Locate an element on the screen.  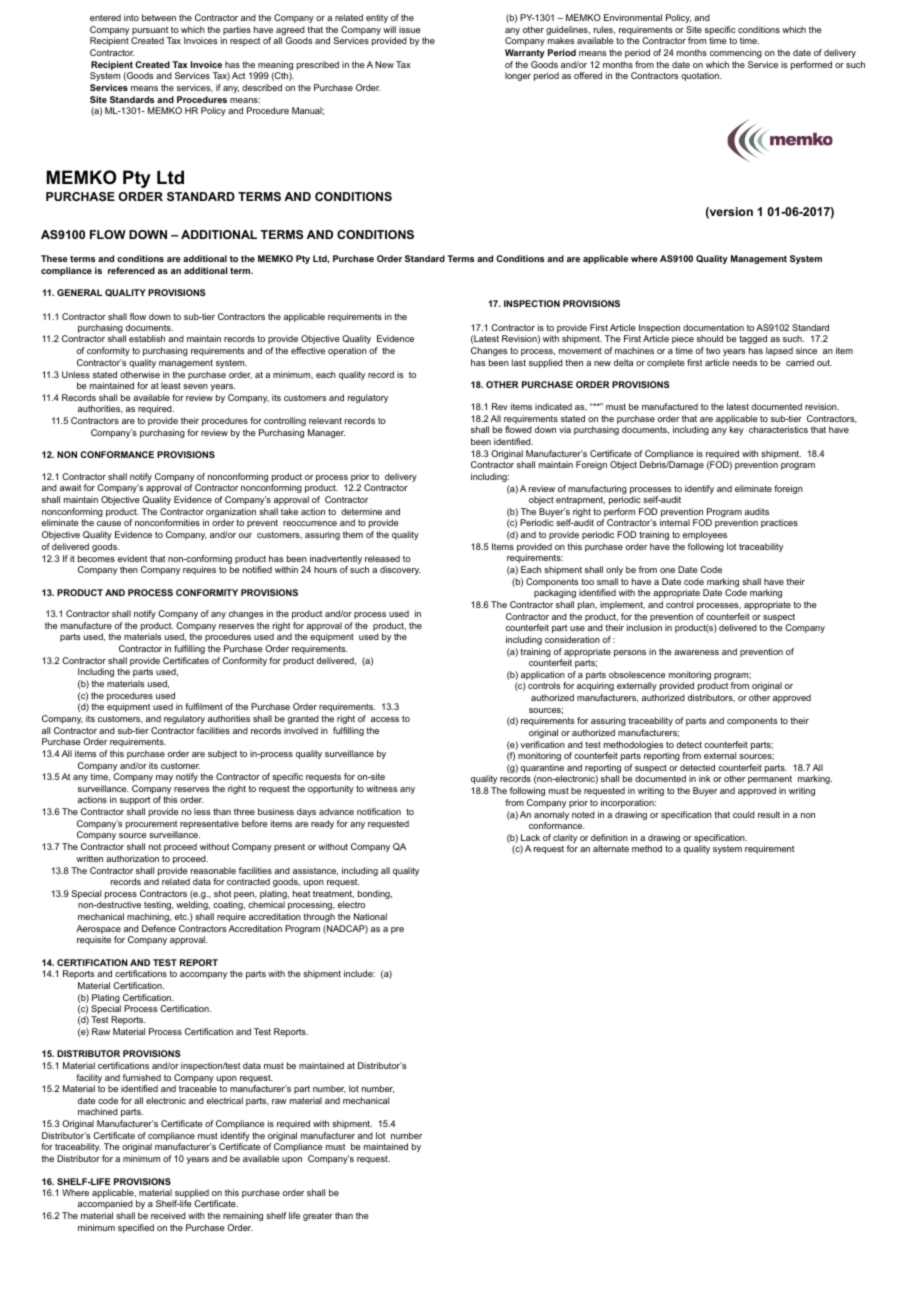
into is located at coordinates (131, 17).
